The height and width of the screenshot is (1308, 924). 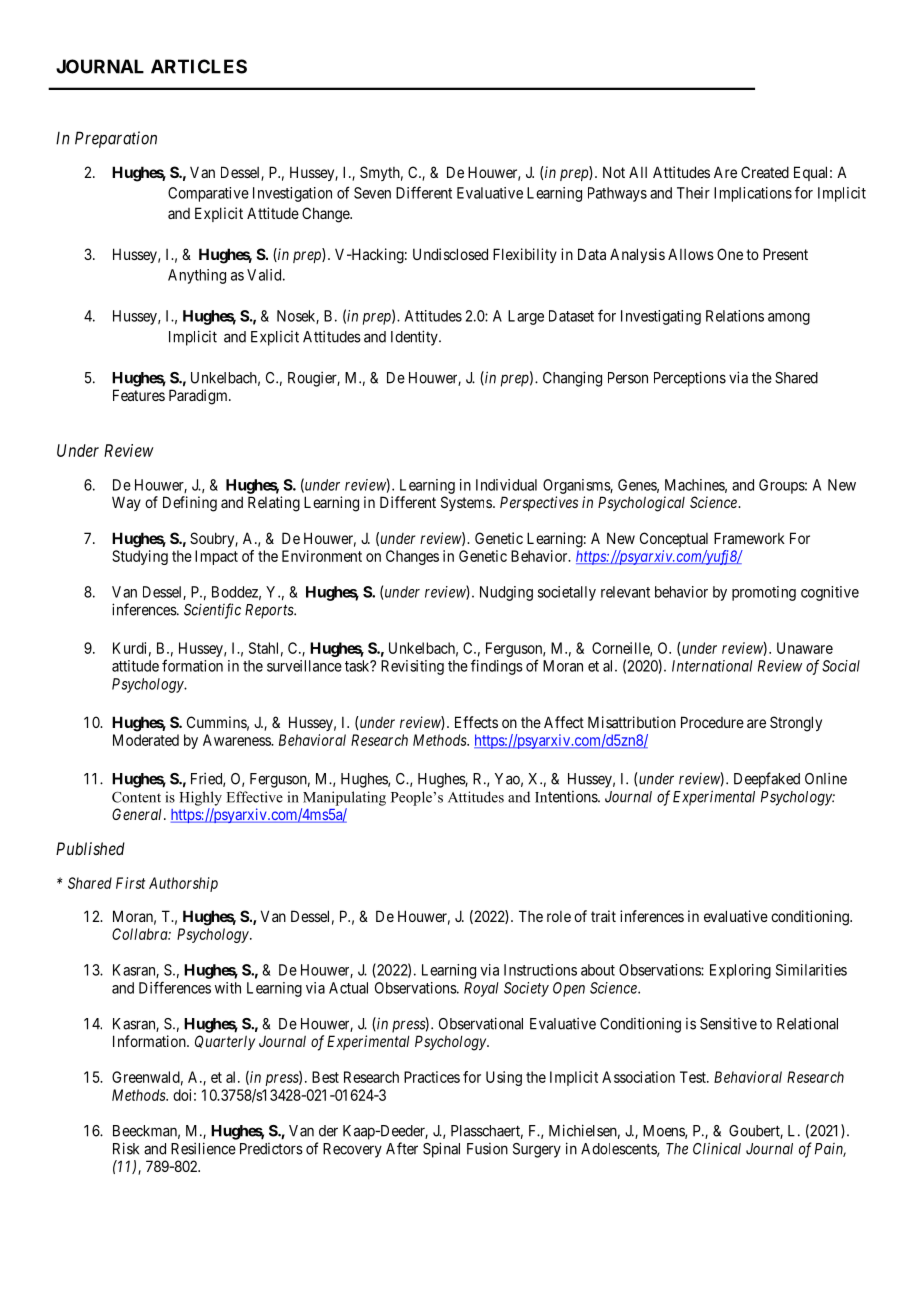 I want to click on Comparative, so click(x=208, y=194).
